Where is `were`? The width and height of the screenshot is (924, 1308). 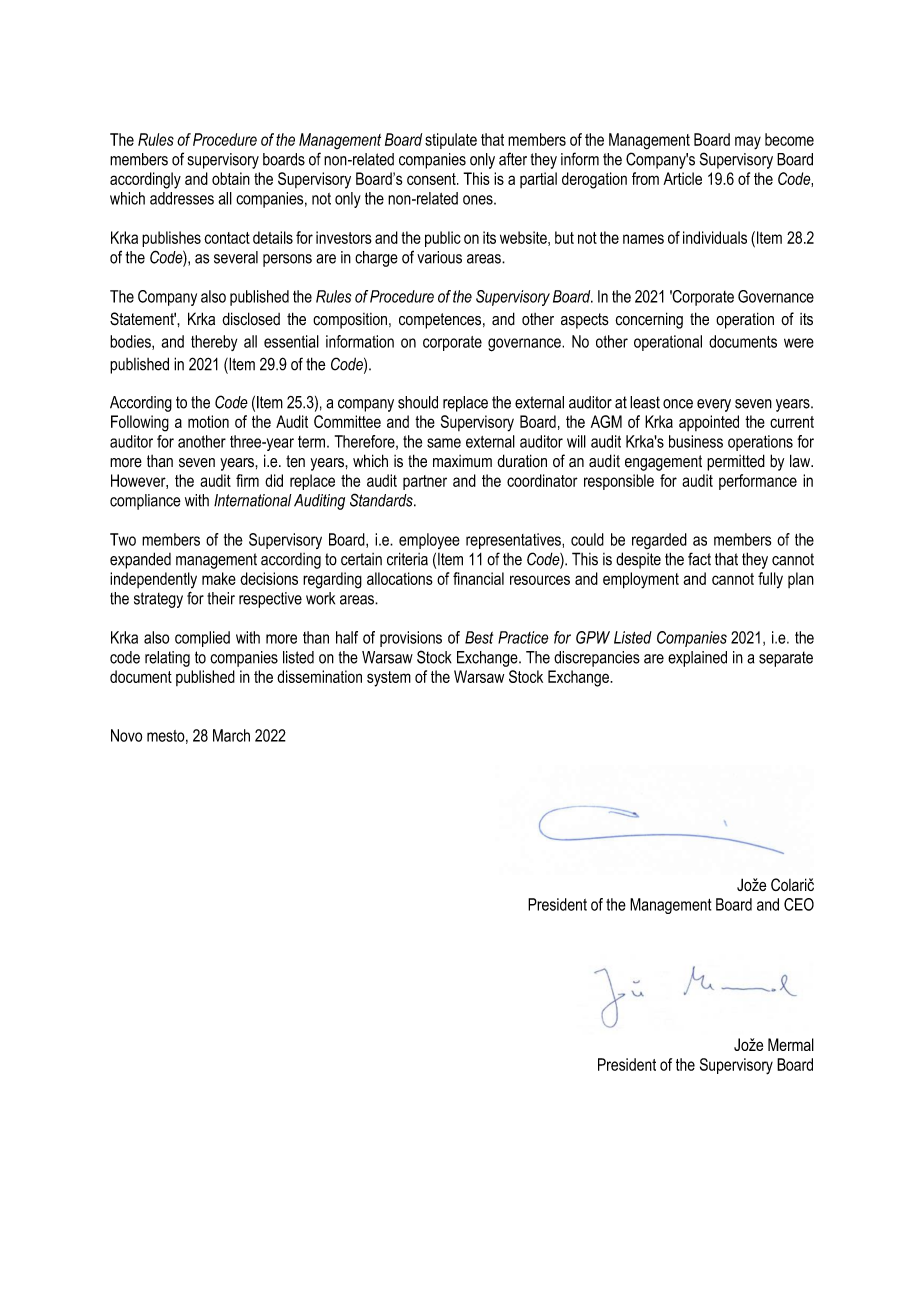 were is located at coordinates (799, 343).
